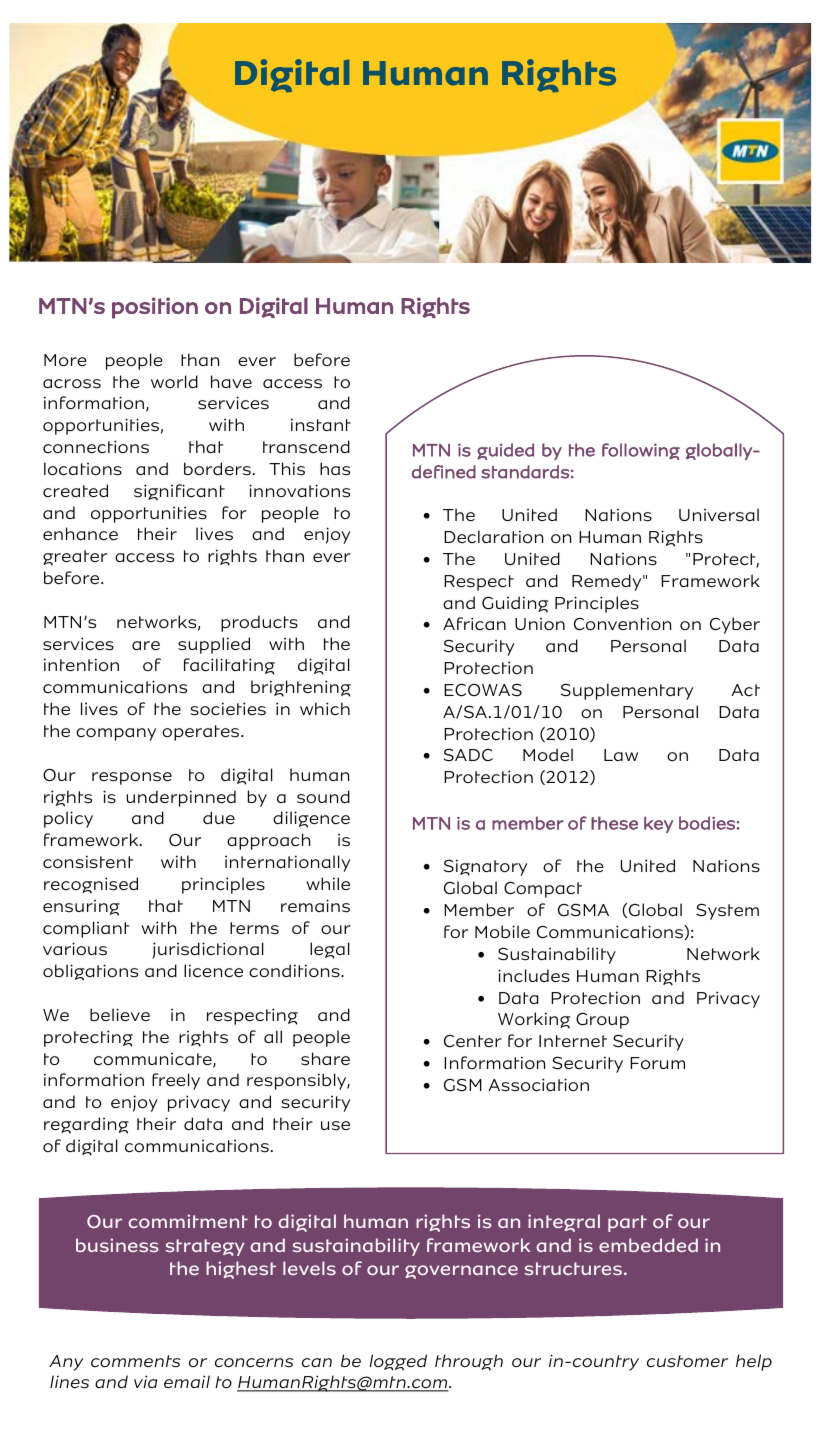 The height and width of the screenshot is (1456, 819). Describe the element at coordinates (136, 1361) in the screenshot. I see `comments` at that location.
